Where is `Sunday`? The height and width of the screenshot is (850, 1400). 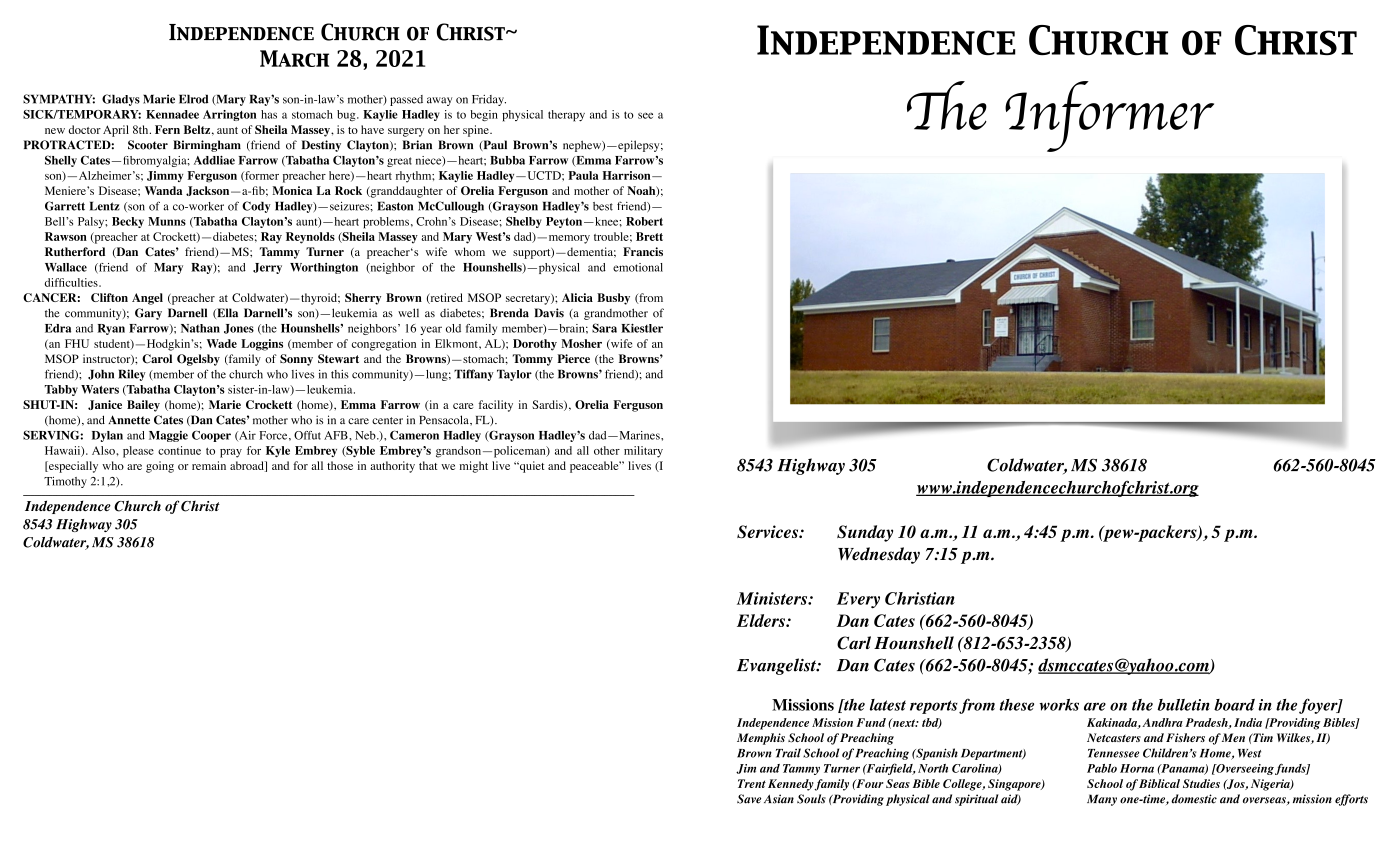
Sunday is located at coordinates (865, 533).
